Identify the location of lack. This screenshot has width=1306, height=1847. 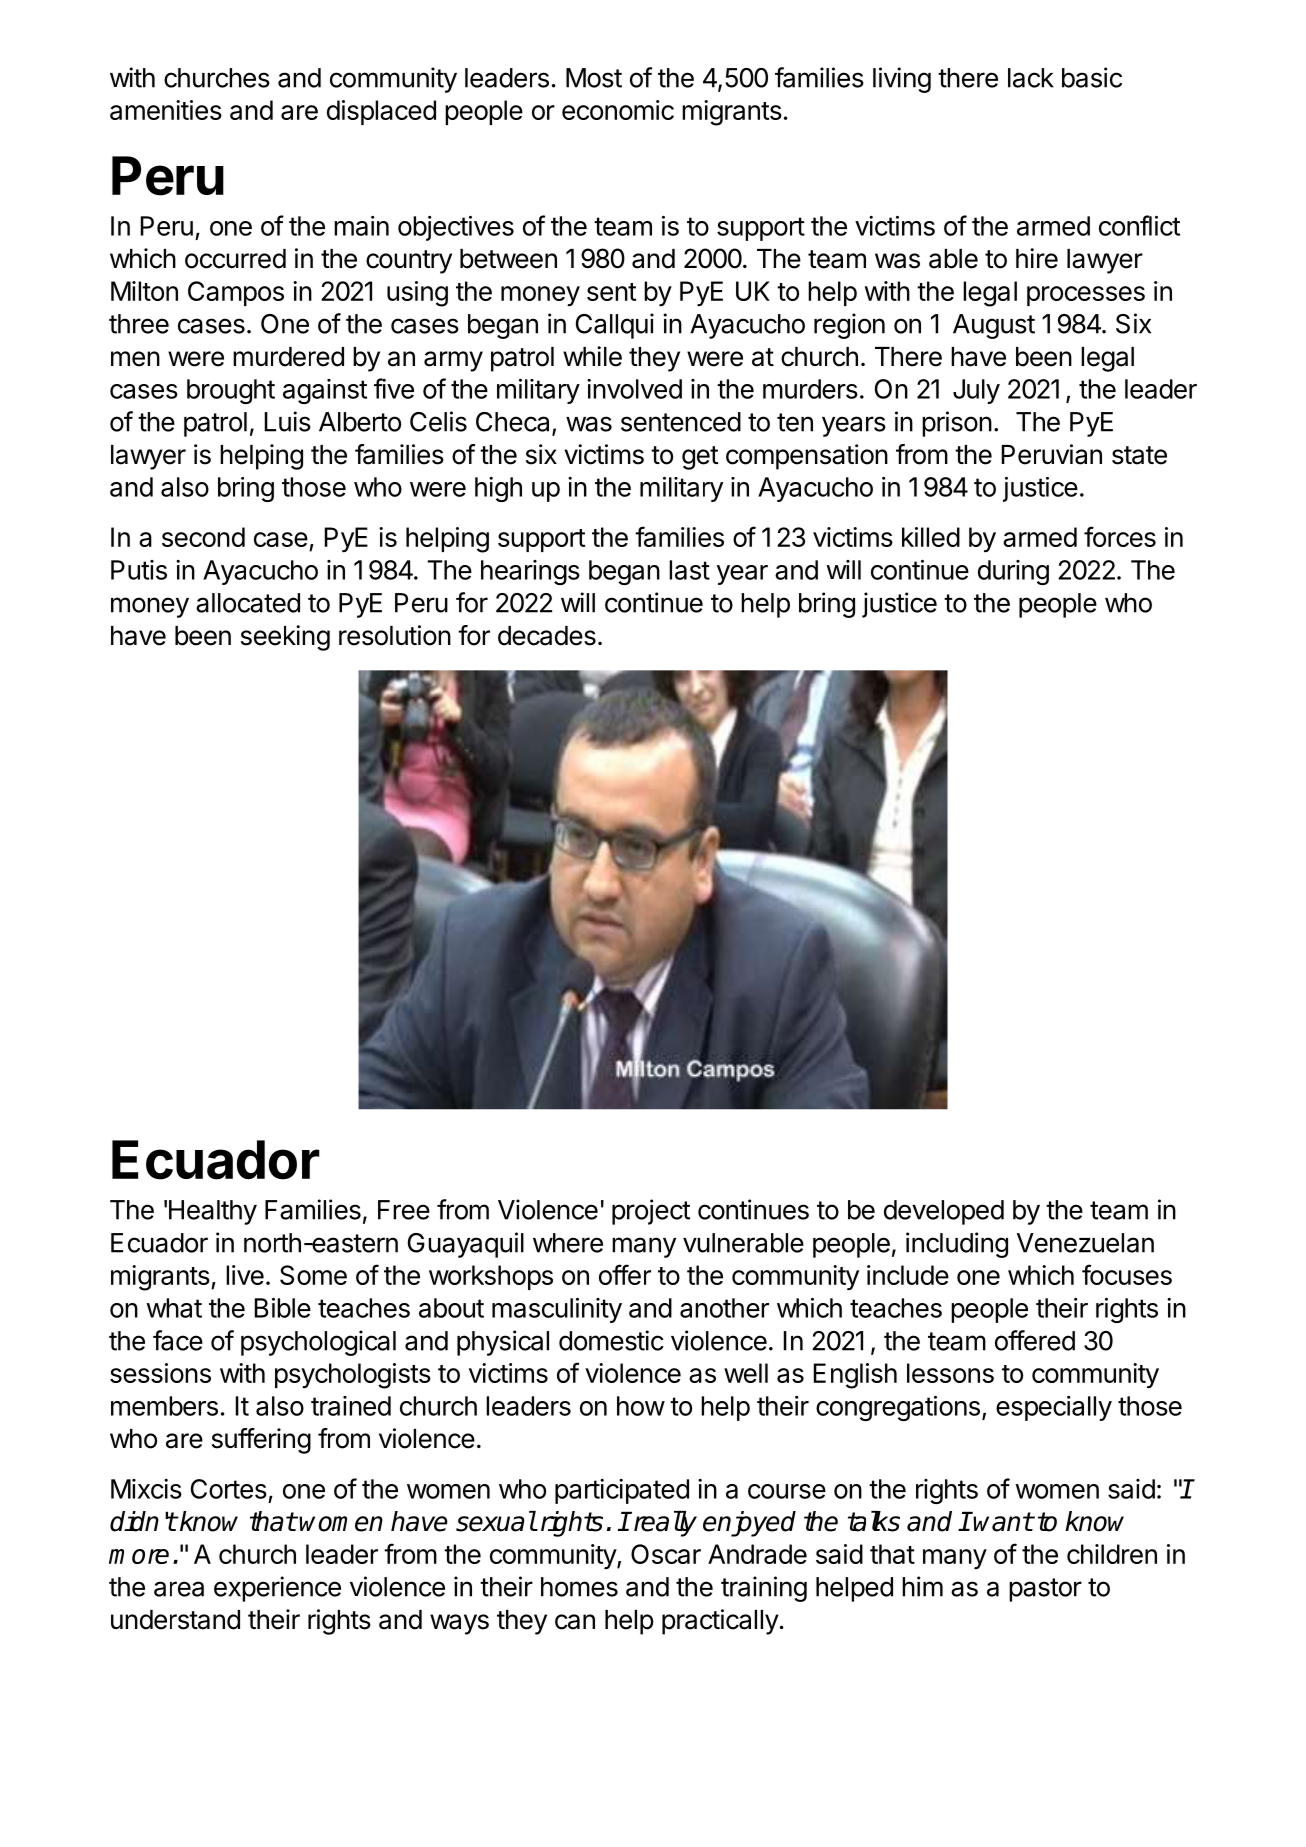
(1031, 78).
